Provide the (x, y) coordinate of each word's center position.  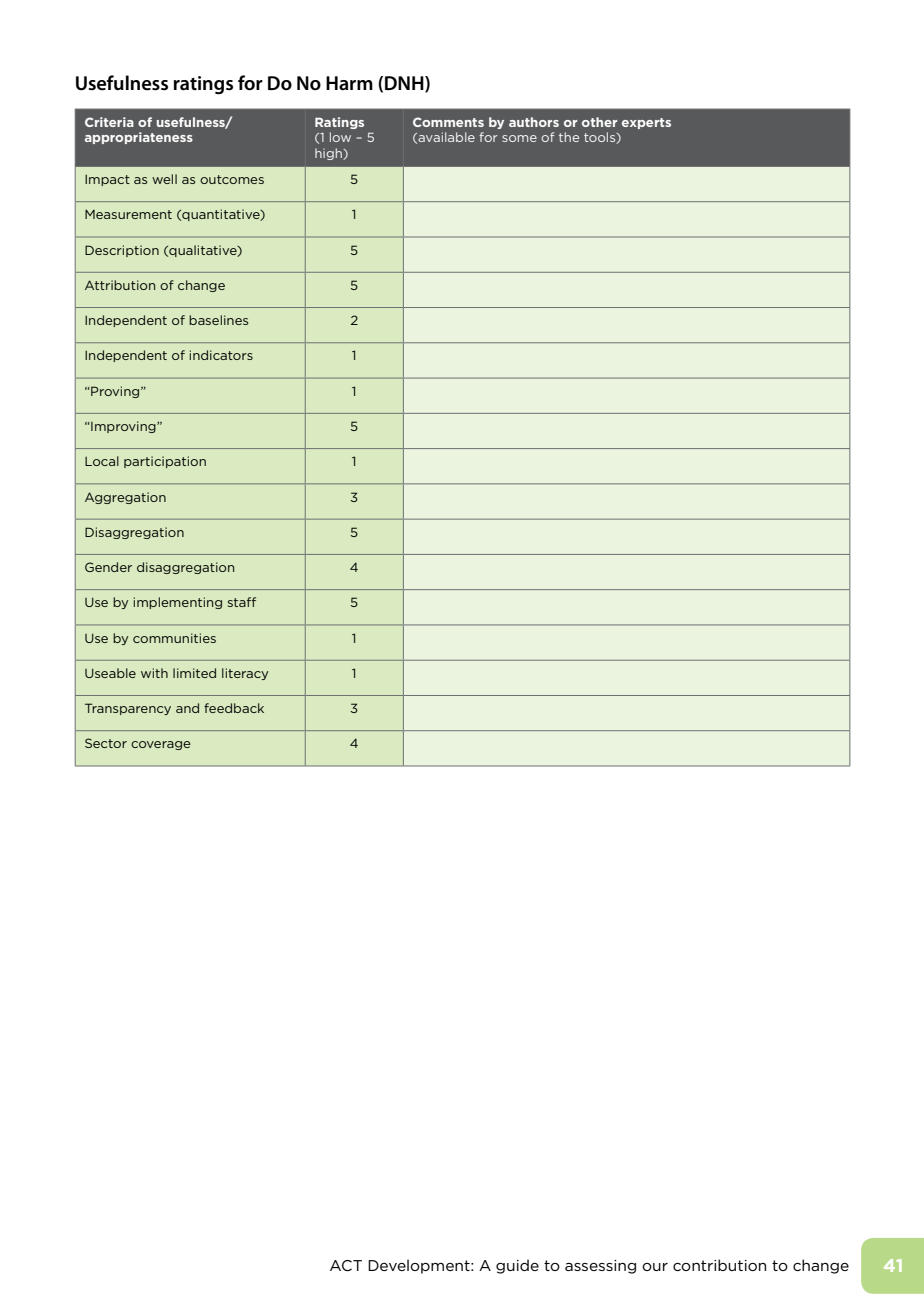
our (655, 1267)
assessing (600, 1267)
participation (165, 462)
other (599, 122)
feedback (234, 708)
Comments (448, 122)
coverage (161, 745)
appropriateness (139, 138)
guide (517, 1266)
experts (646, 123)
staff (242, 602)
